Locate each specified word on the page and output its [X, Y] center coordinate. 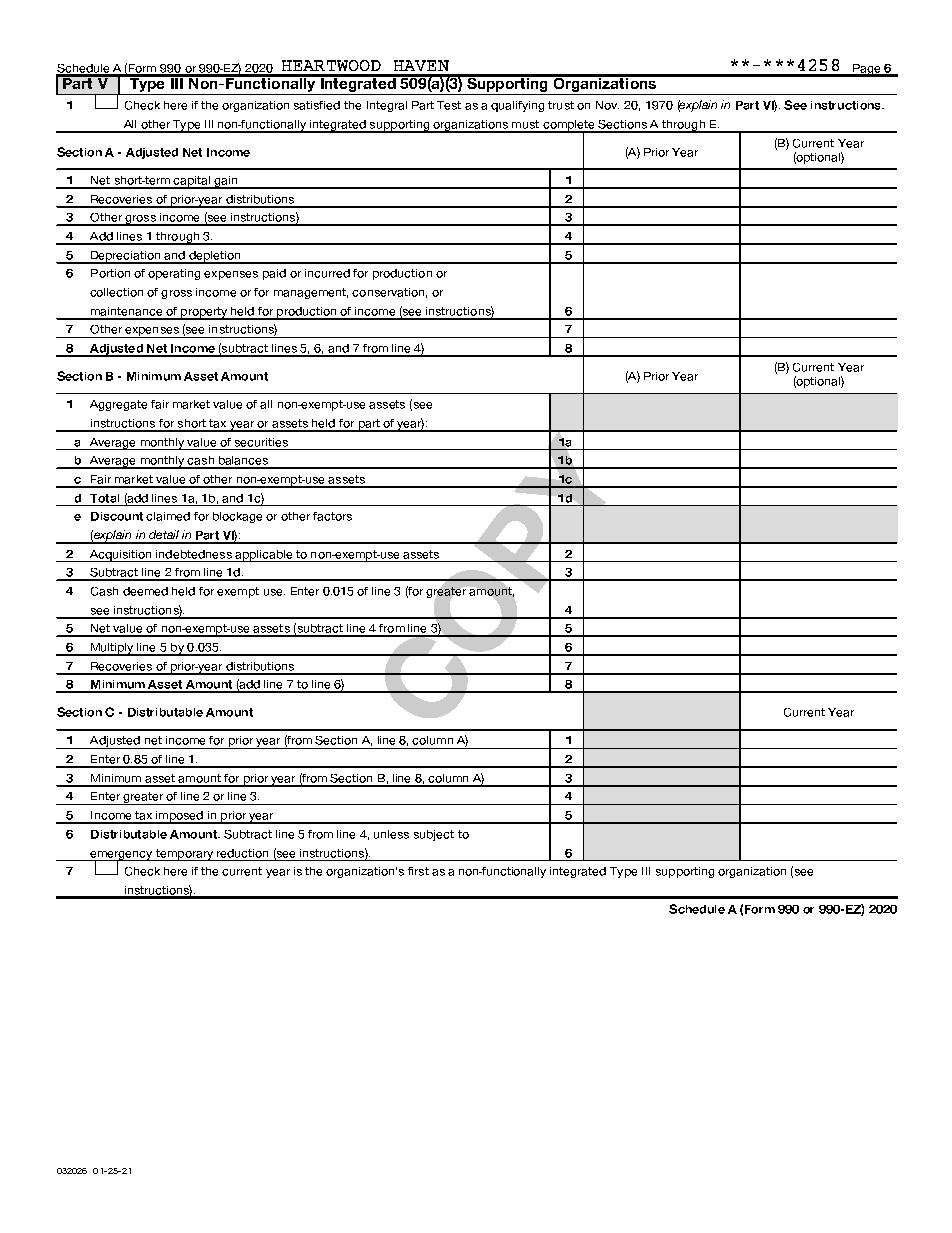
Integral [387, 106]
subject [434, 835]
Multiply [112, 649]
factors [332, 516]
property [204, 313]
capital [192, 182]
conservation [388, 292]
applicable [264, 556]
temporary [184, 855]
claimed [168, 516]
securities [261, 442]
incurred [327, 273]
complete [569, 126]
